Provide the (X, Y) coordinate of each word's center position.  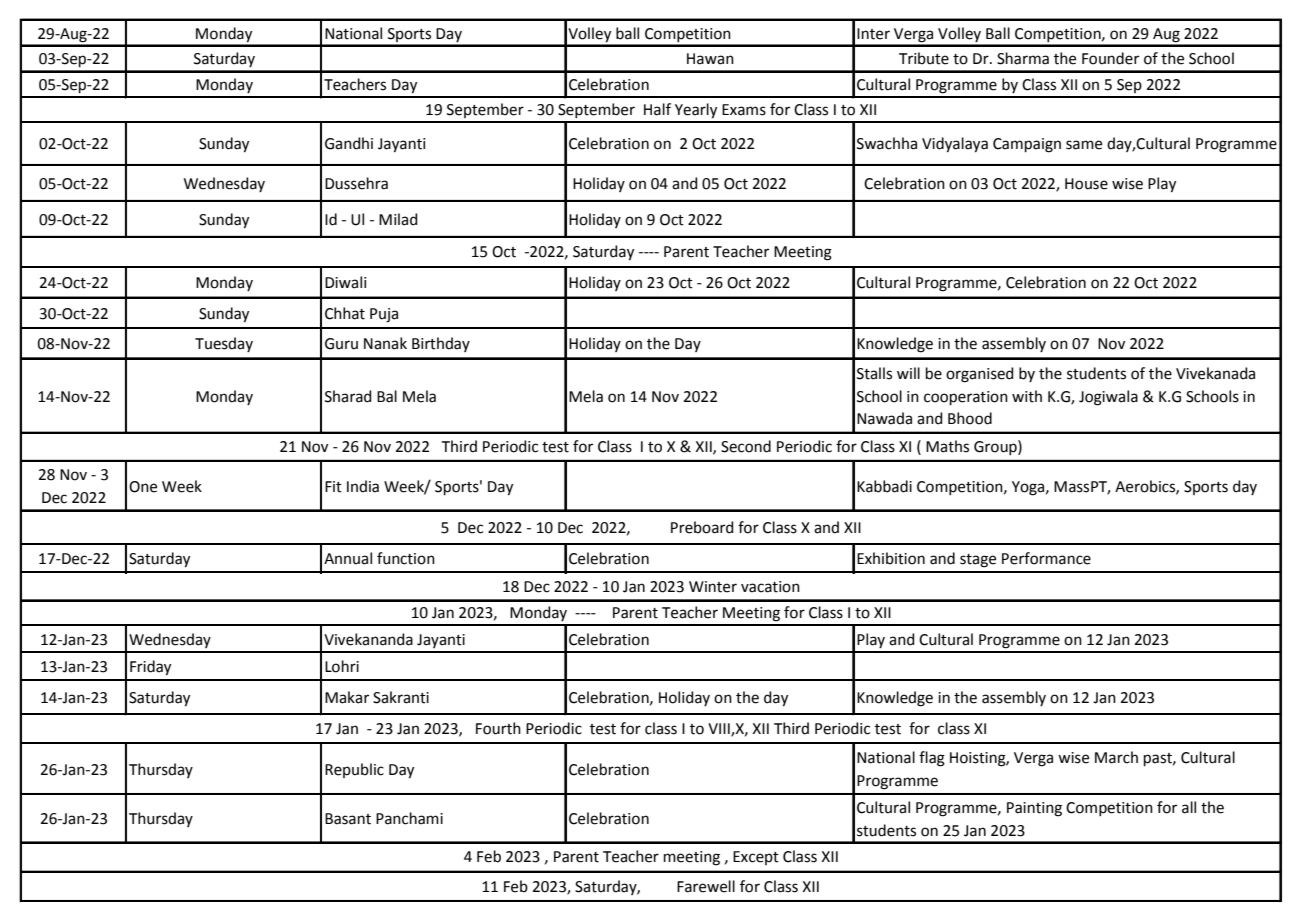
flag (932, 759)
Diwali (346, 282)
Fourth (498, 728)
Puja (384, 315)
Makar (347, 697)
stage (978, 561)
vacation (770, 587)
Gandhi (349, 143)
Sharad (348, 396)
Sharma (1023, 58)
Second (746, 446)
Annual (348, 558)
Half (657, 109)
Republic (354, 770)
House (1086, 184)
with (1027, 396)
